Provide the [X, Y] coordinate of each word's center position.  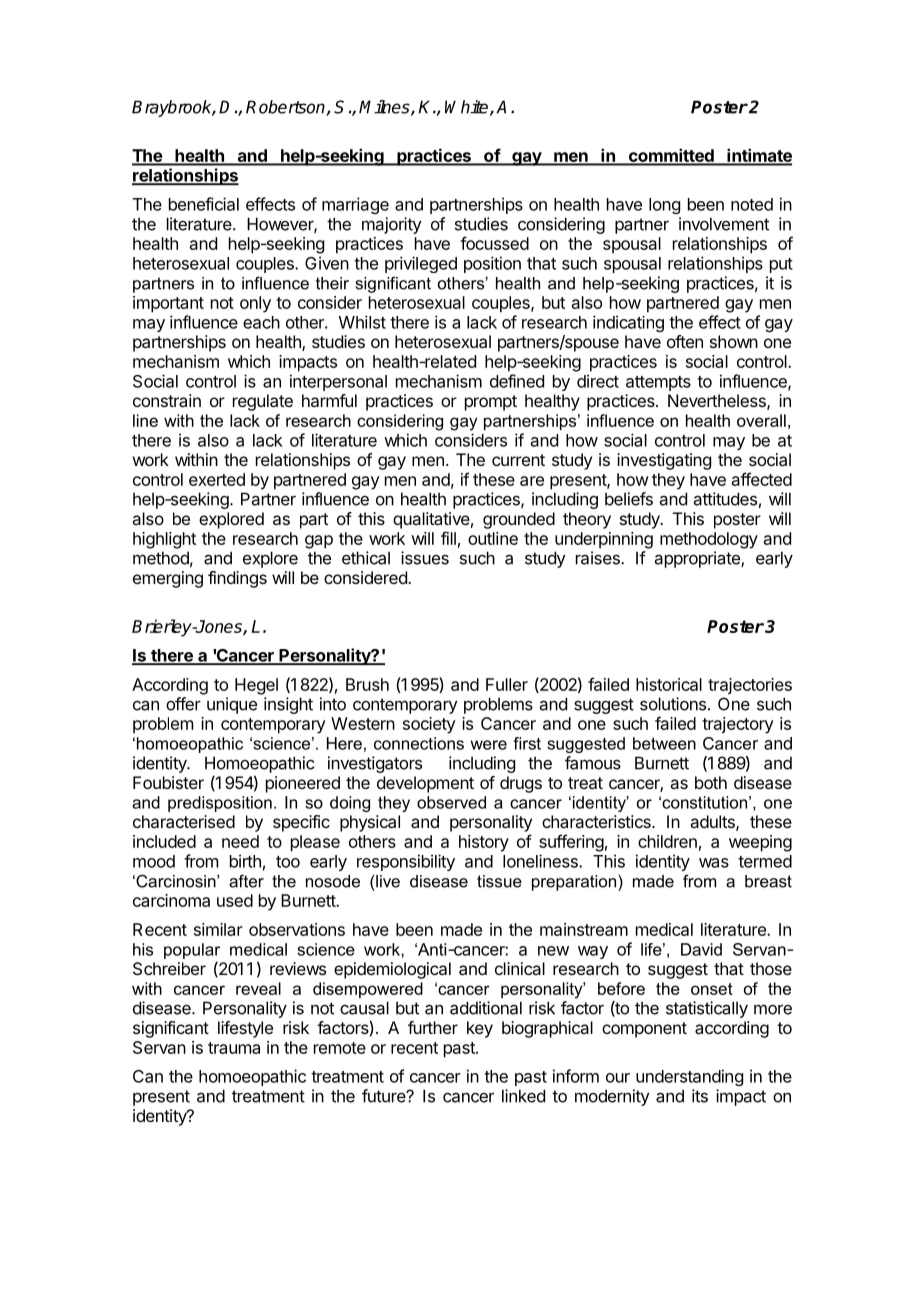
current [518, 460]
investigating [664, 461]
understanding [689, 1077]
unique [232, 705]
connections [419, 743]
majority [392, 225]
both [711, 782]
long [664, 206]
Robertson [286, 108]
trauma [234, 1048]
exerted [217, 479]
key [480, 1029]
